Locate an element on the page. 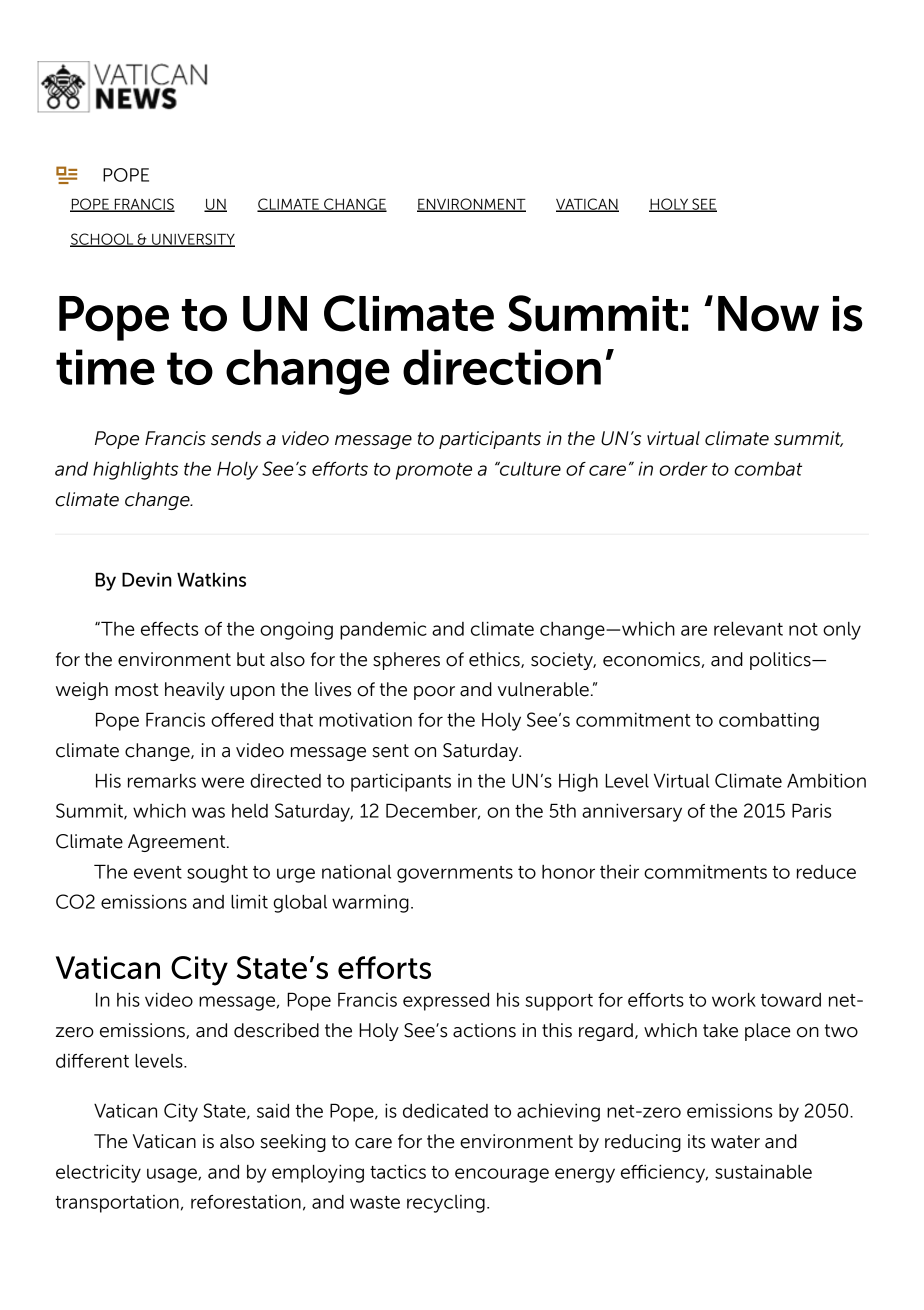 Image resolution: width=924 pixels, height=1310 pixels. sustainable is located at coordinates (763, 1172).
